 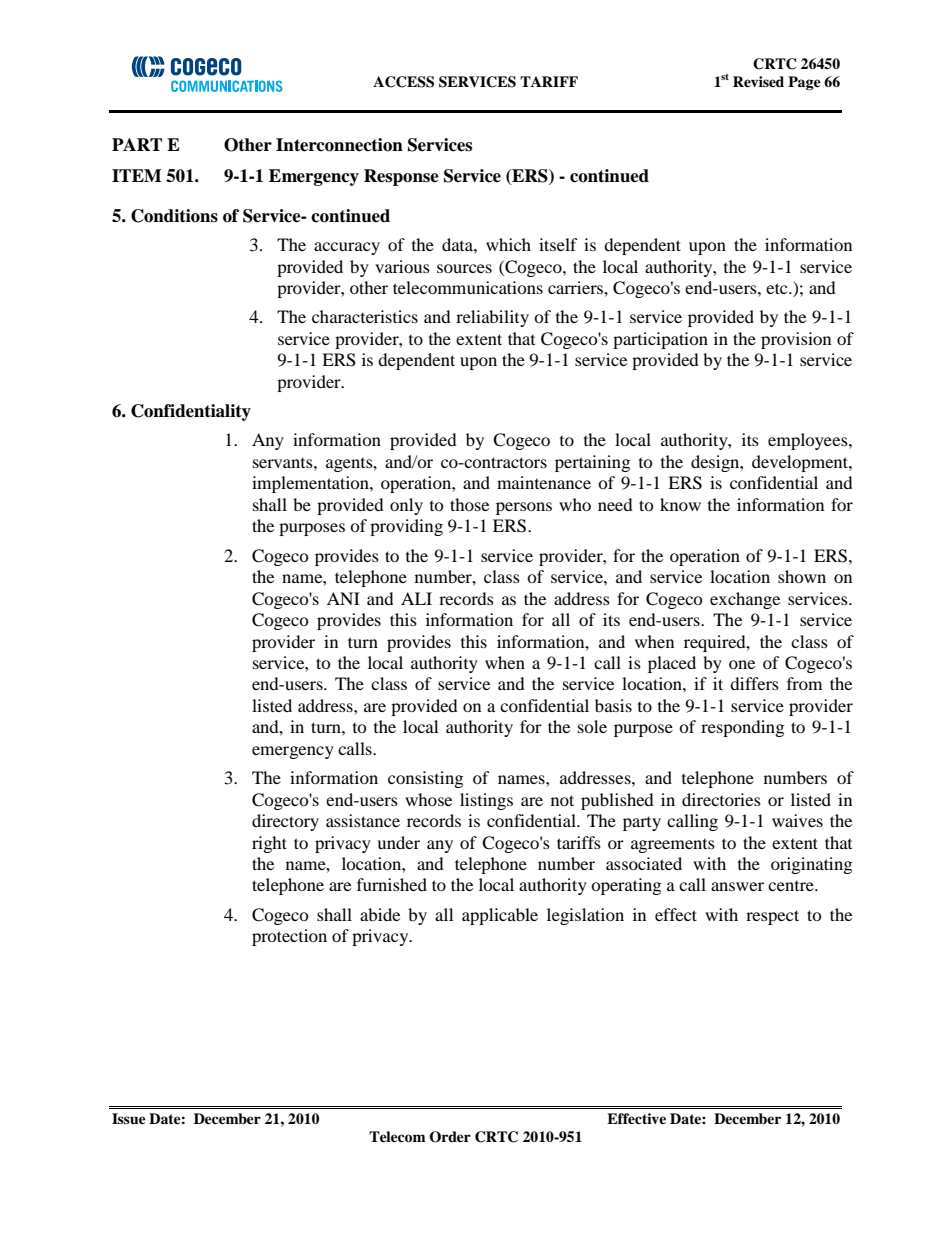 What do you see at coordinates (450, 1137) in the document?
I see `Order` at bounding box center [450, 1137].
